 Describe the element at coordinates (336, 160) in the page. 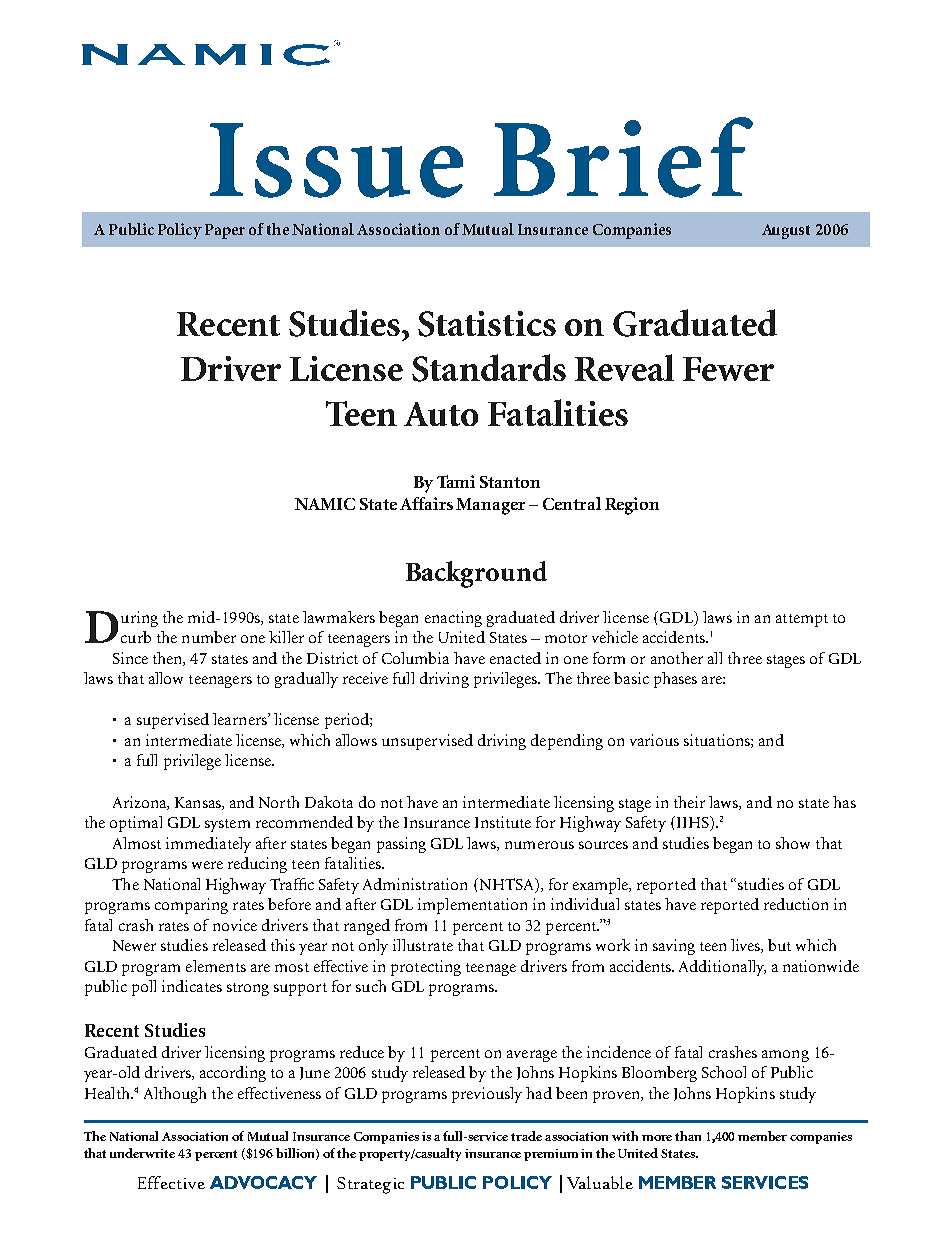

I see `Issue` at that location.
